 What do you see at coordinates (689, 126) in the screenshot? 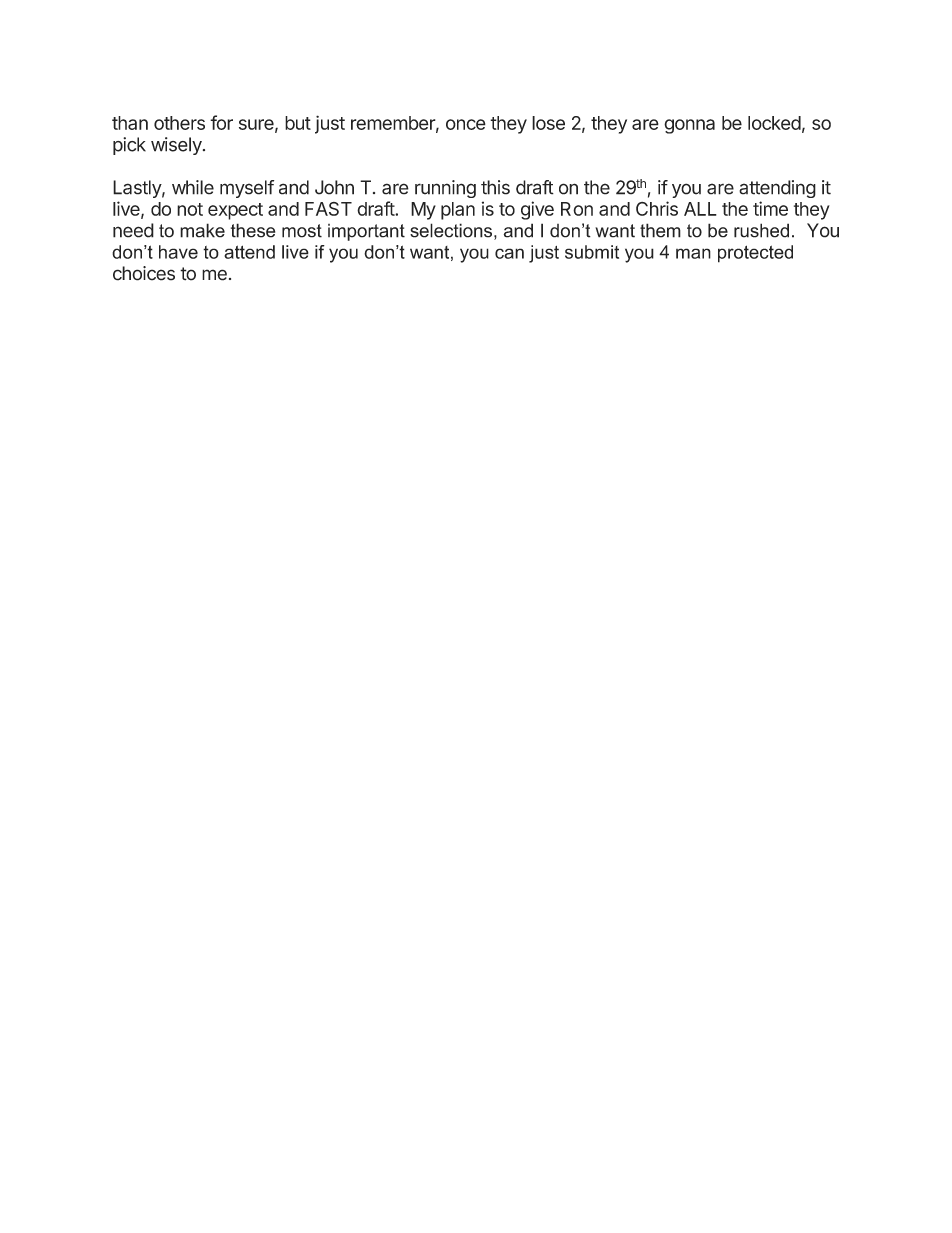
I see `gonna` at bounding box center [689, 126].
